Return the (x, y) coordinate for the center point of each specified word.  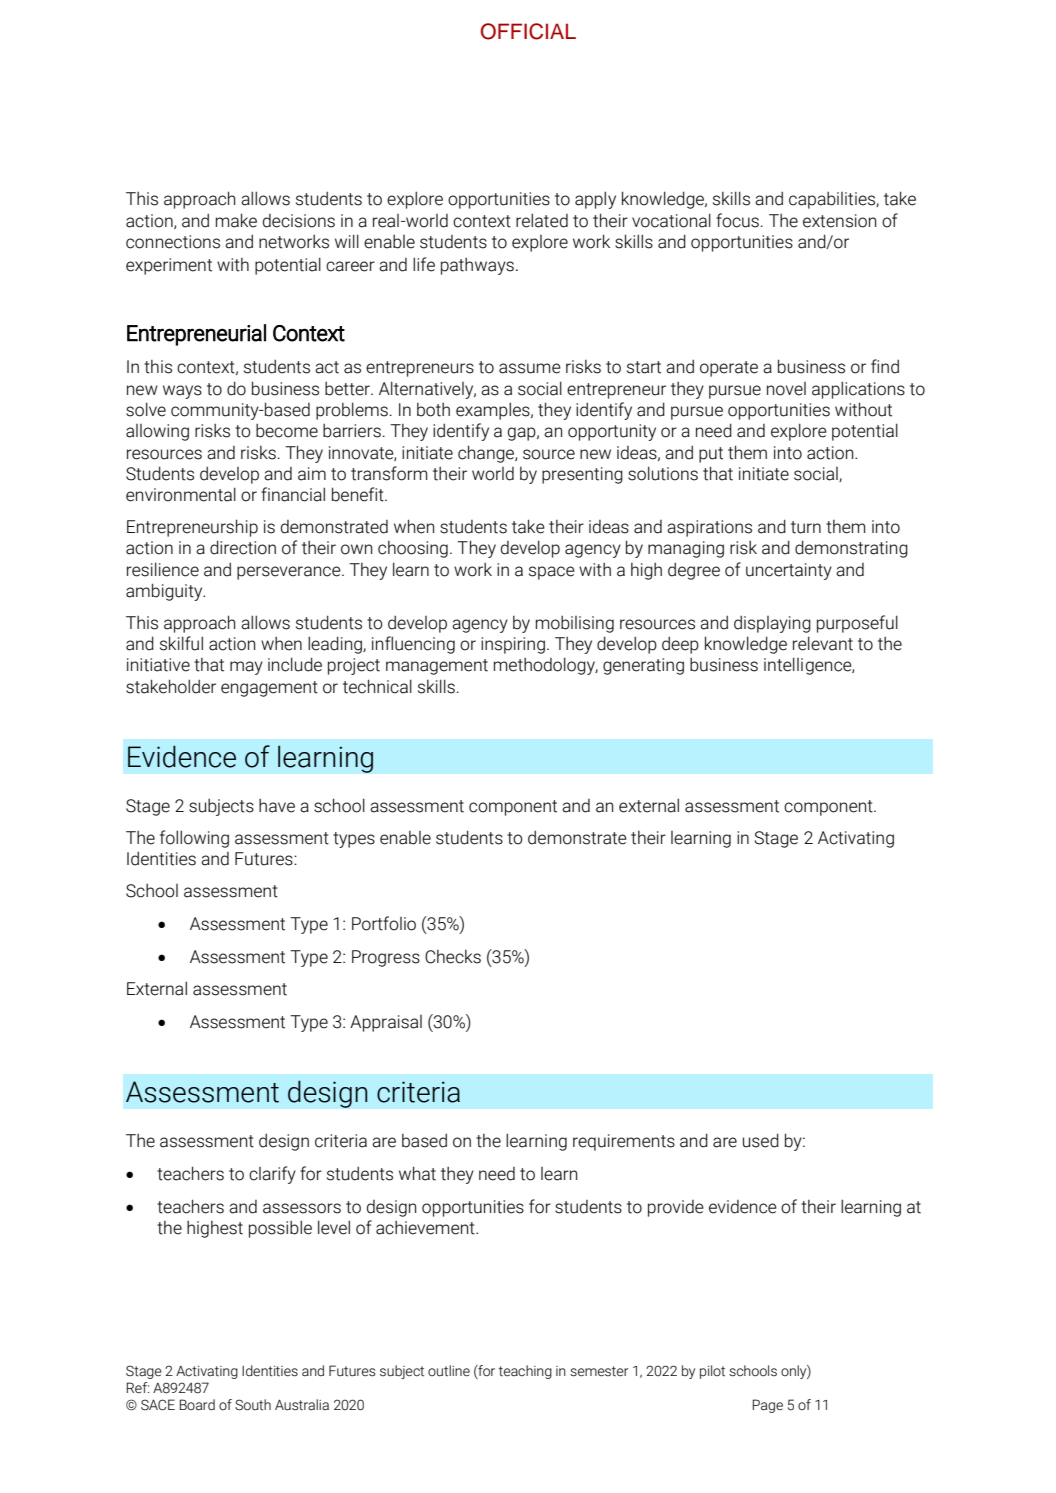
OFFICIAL (528, 31)
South (253, 1405)
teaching (525, 1372)
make (236, 220)
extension (839, 221)
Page (768, 1406)
